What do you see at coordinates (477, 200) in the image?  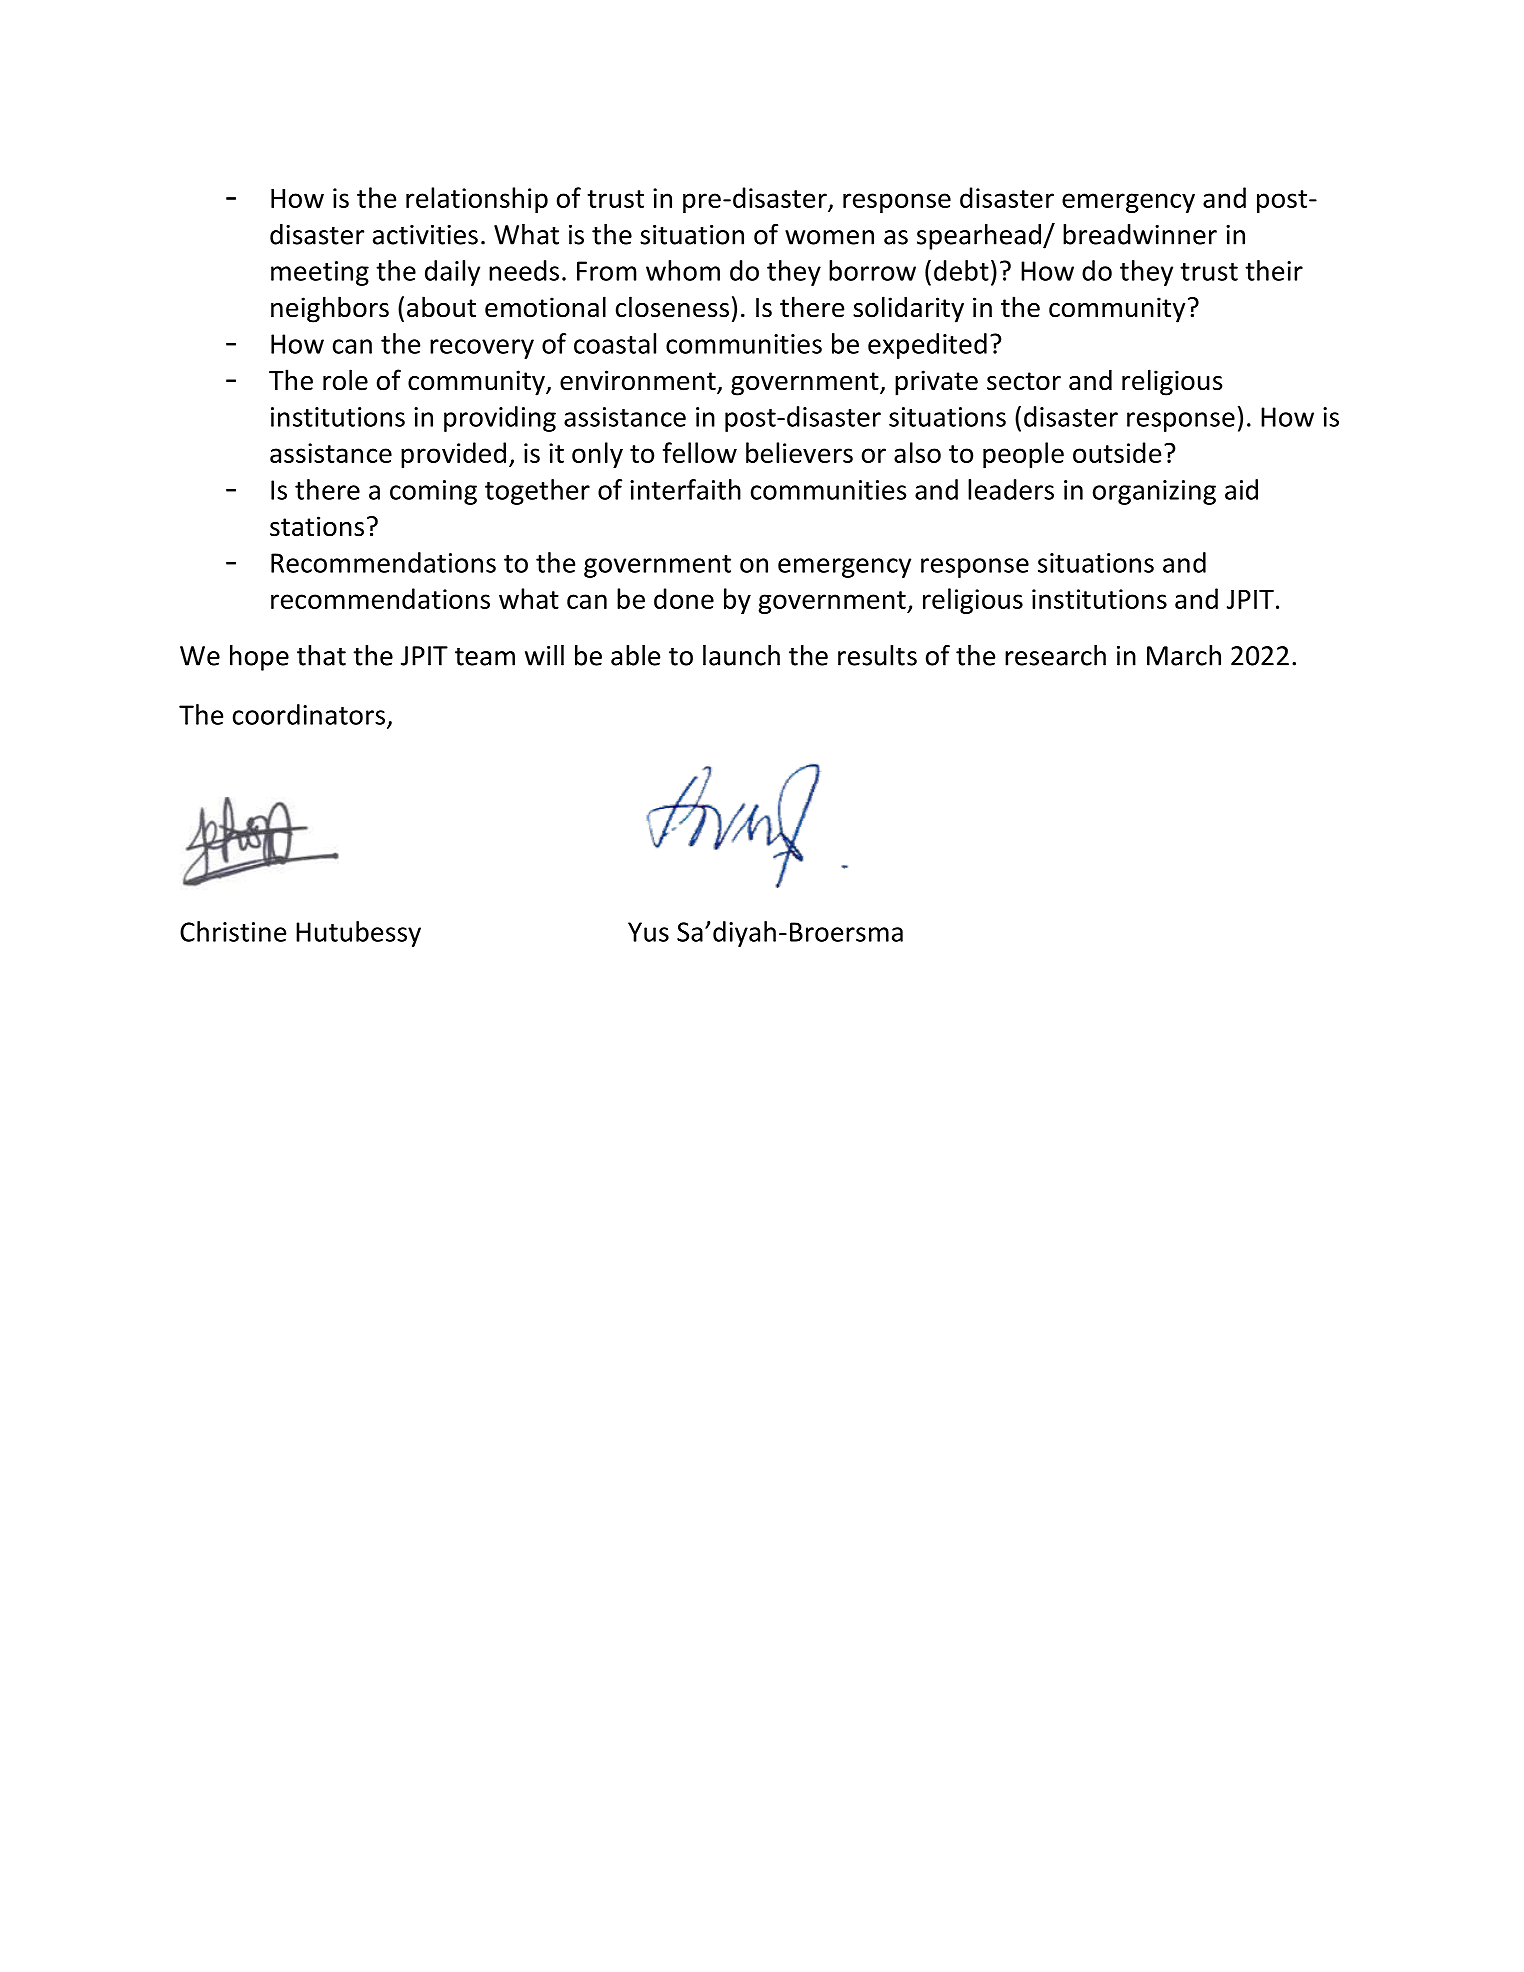 I see `relationship` at bounding box center [477, 200].
